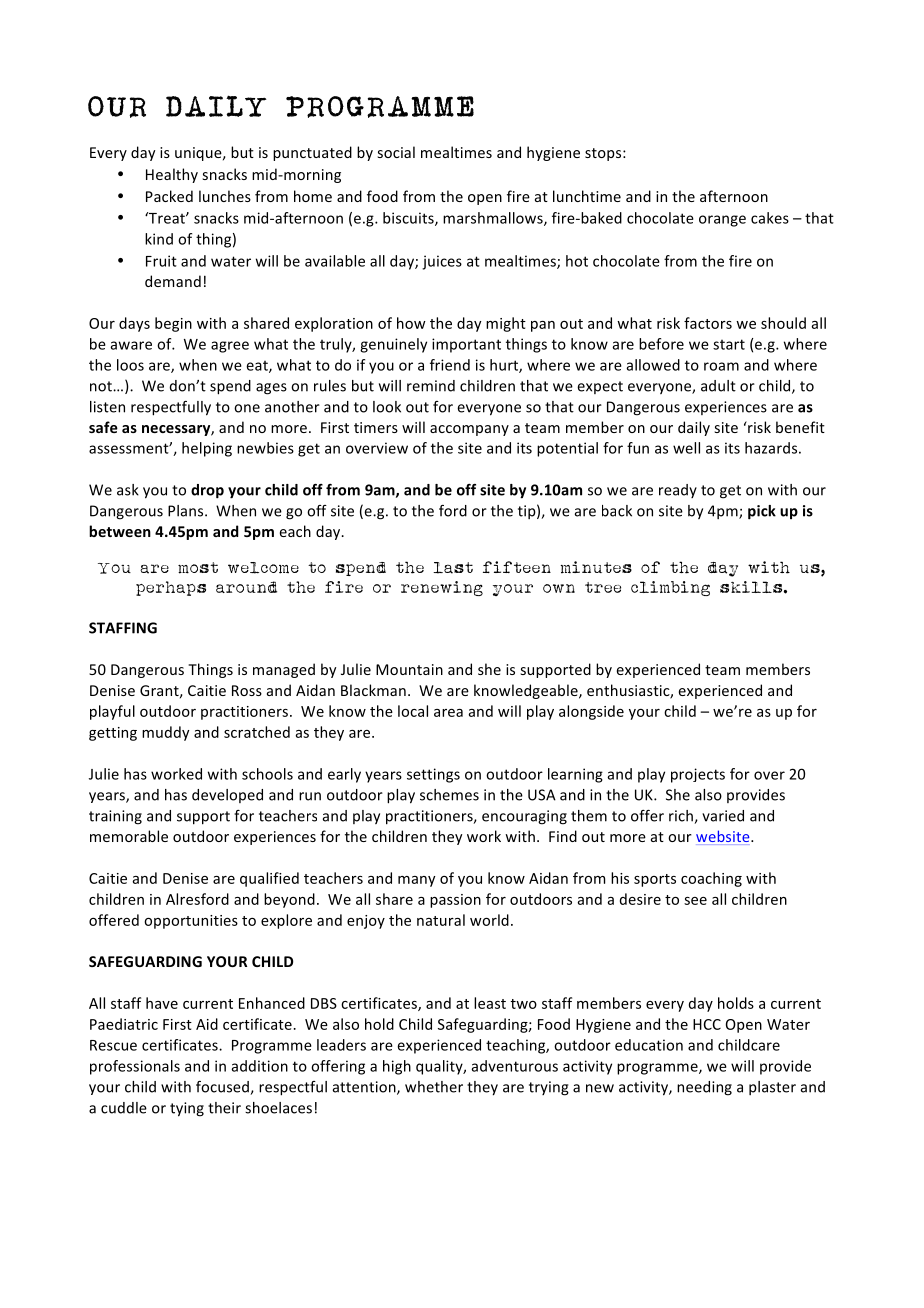  What do you see at coordinates (246, 587) in the document?
I see `around` at bounding box center [246, 587].
